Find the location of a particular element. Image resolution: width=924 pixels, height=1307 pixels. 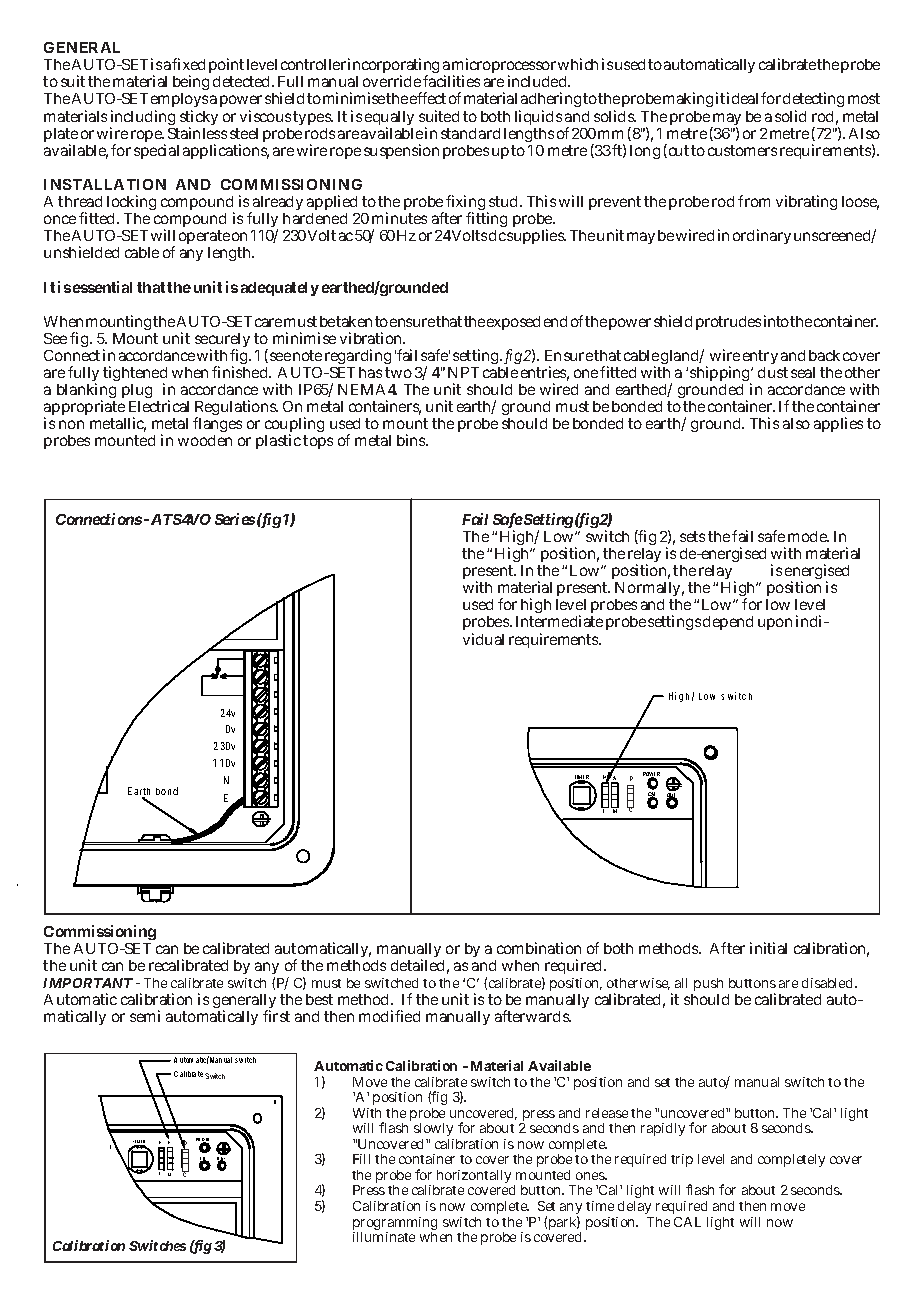

combination is located at coordinates (539, 948).
